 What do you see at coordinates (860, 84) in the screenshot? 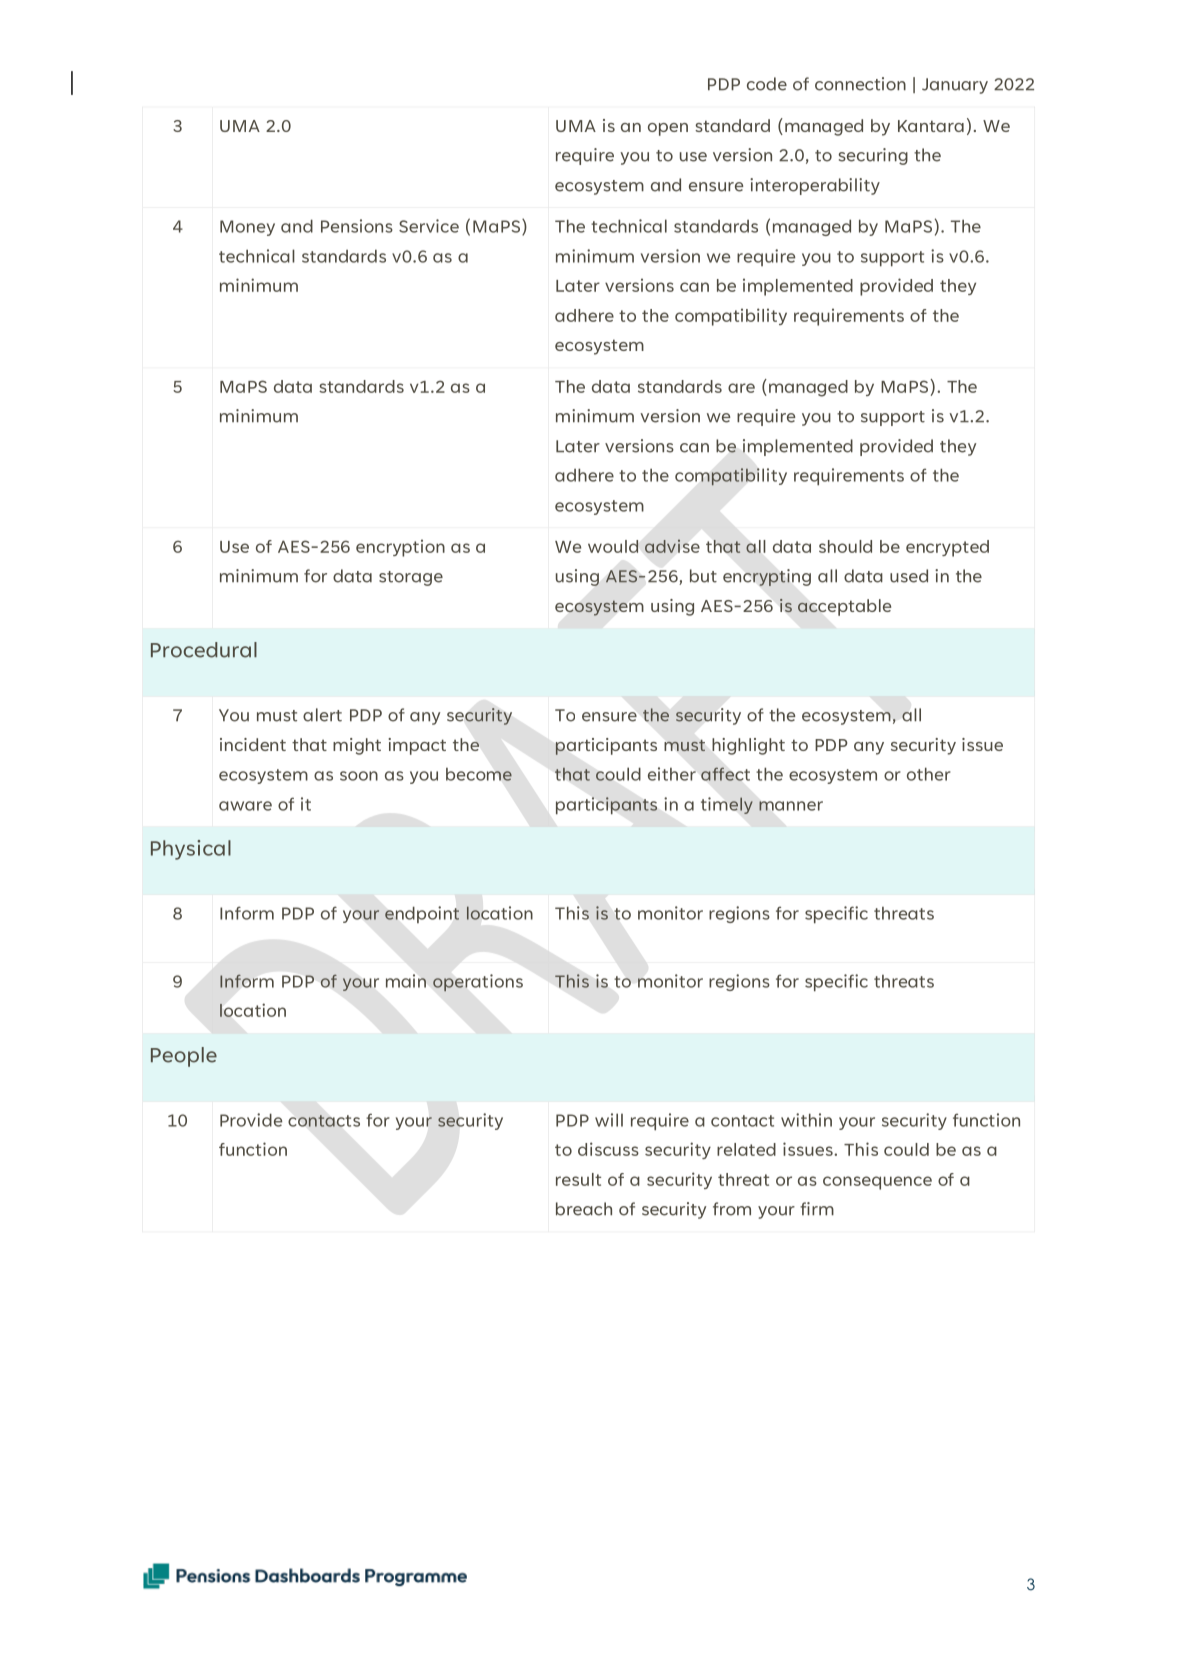
I see `connection` at bounding box center [860, 84].
